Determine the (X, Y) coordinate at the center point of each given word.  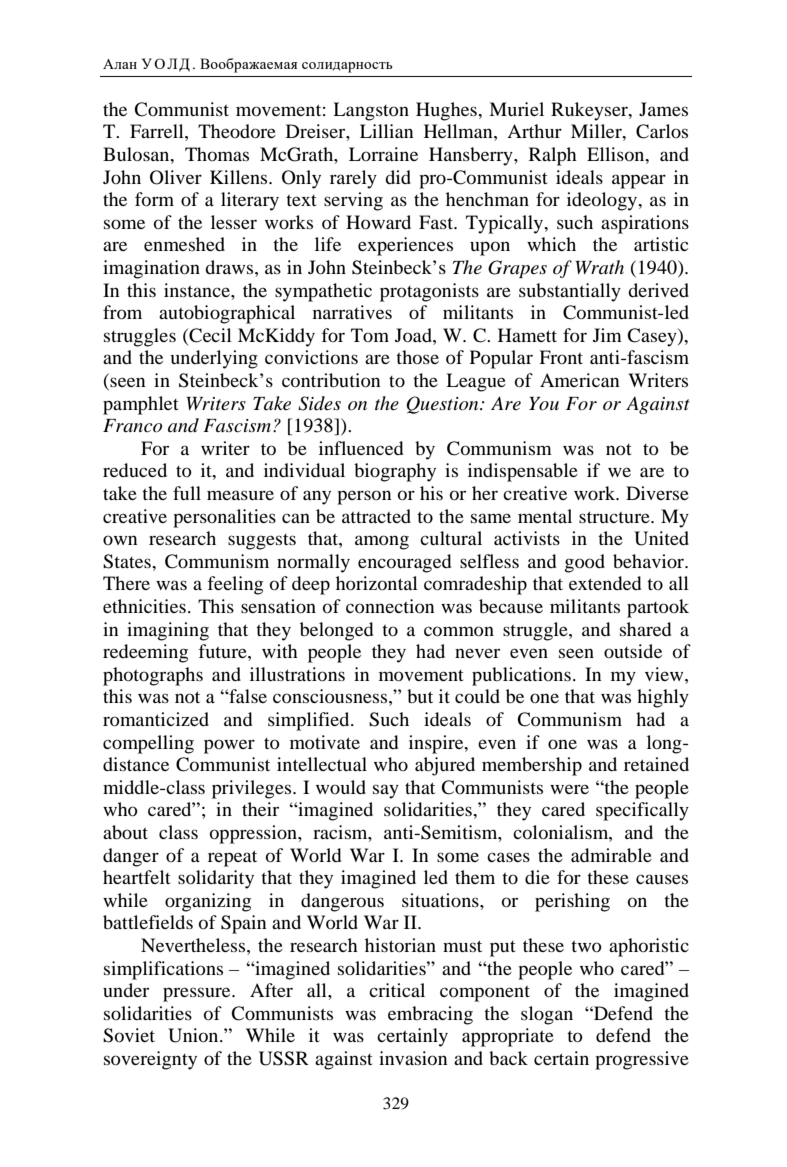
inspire (437, 744)
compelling (148, 744)
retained (656, 764)
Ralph (553, 156)
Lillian (386, 131)
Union (194, 1035)
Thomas (217, 154)
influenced (361, 448)
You (544, 404)
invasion (413, 1058)
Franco (132, 426)
